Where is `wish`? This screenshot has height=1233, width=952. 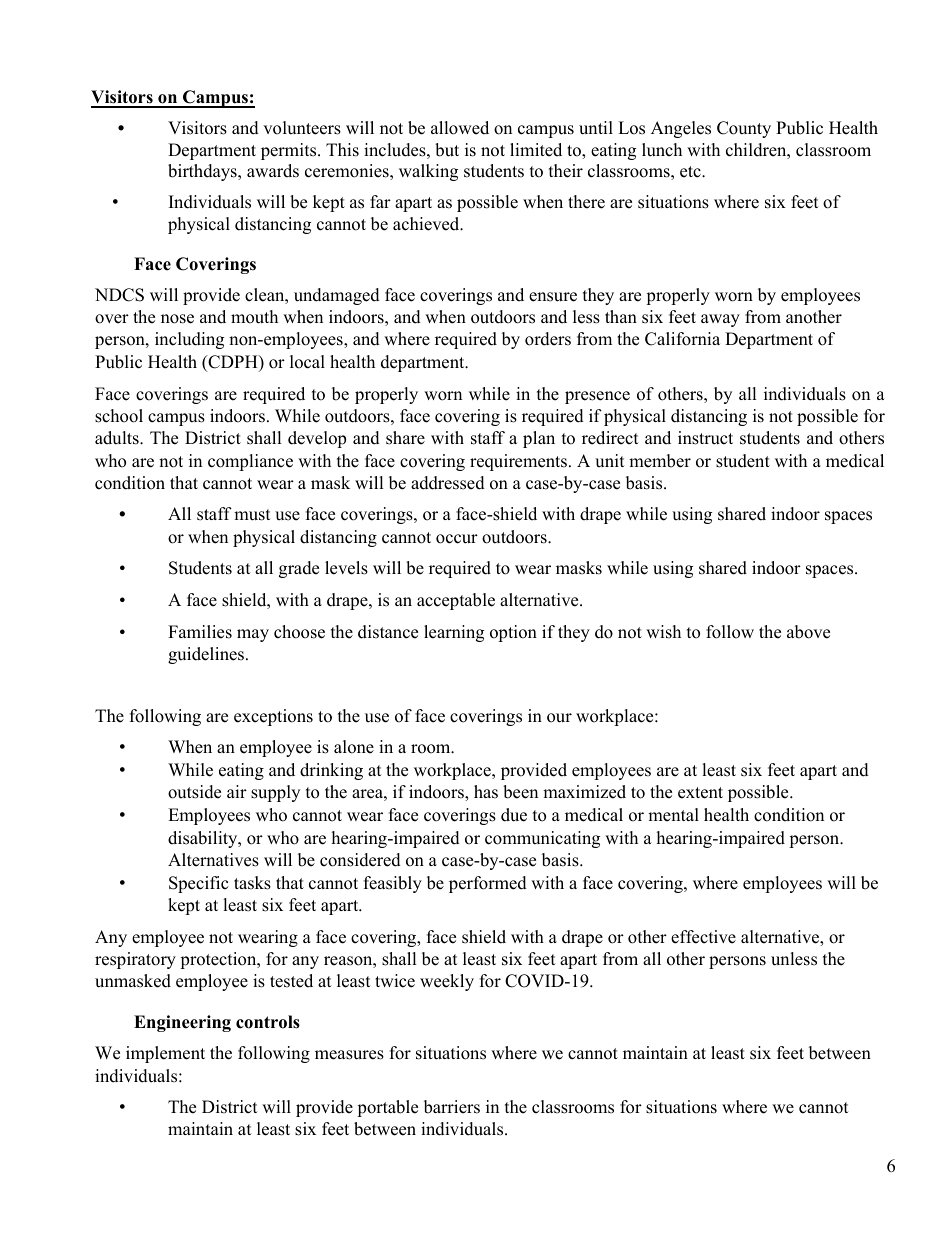
wish is located at coordinates (663, 632).
